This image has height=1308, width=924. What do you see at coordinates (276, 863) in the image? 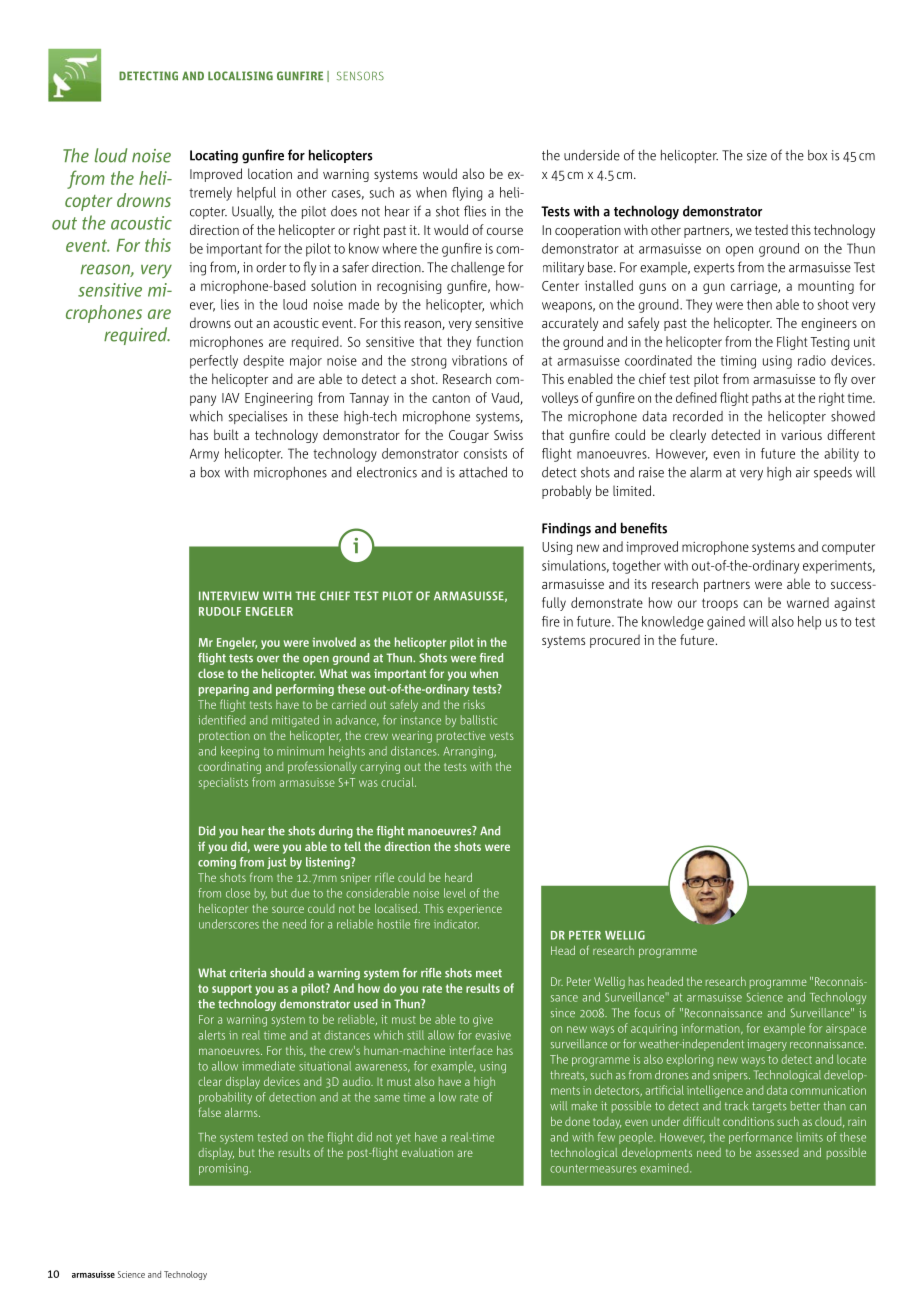
I see `just` at bounding box center [276, 863].
